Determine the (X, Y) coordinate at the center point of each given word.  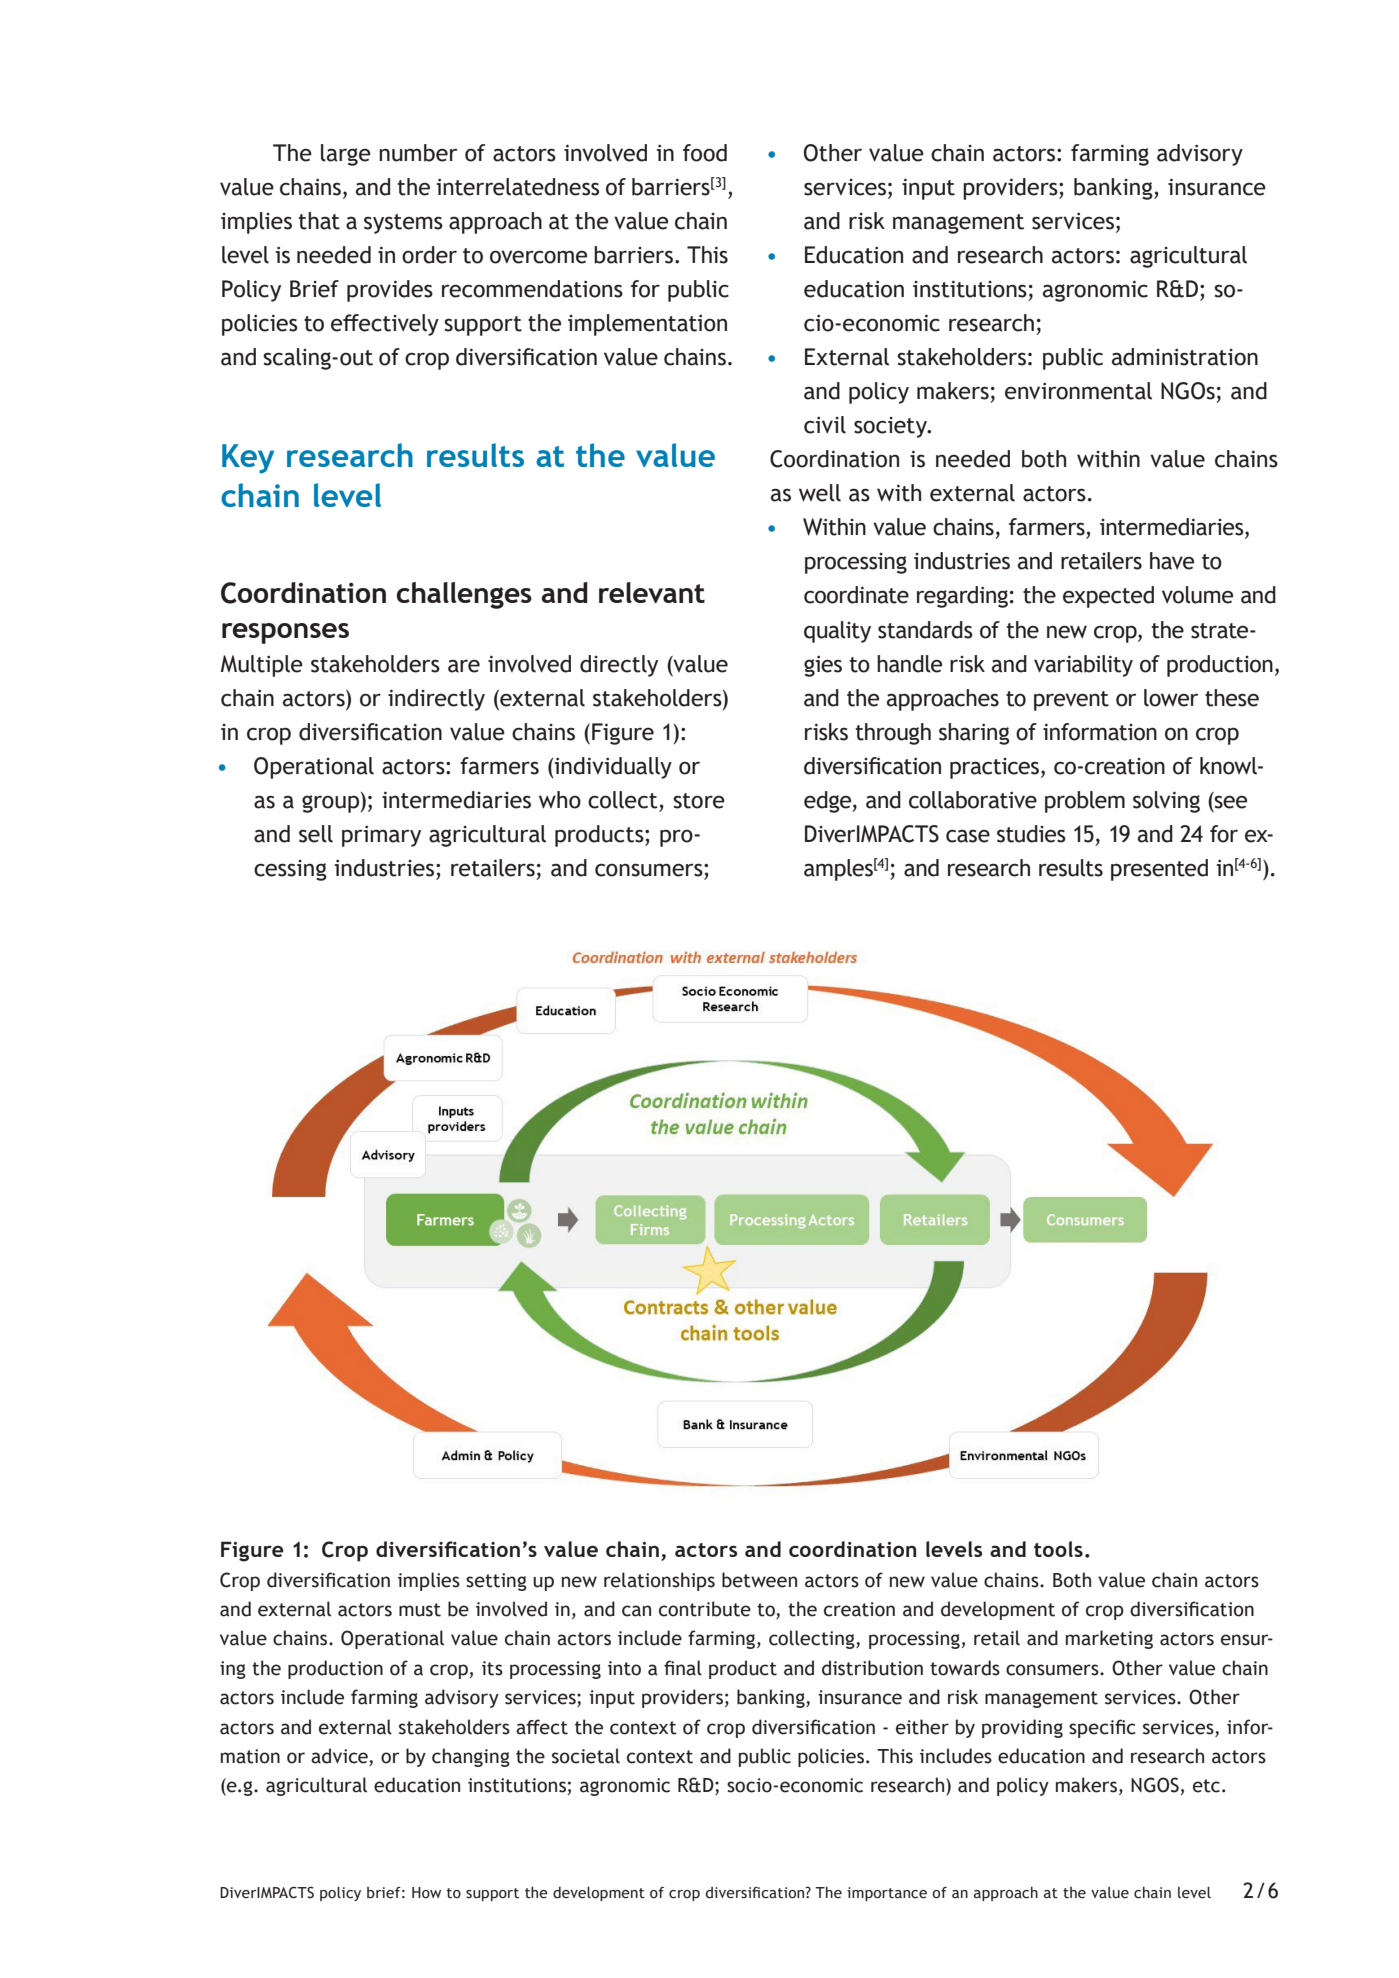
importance (887, 1894)
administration (1185, 357)
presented (1159, 870)
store (699, 801)
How (426, 1893)
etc (1206, 1786)
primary (381, 836)
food (705, 153)
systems (403, 224)
